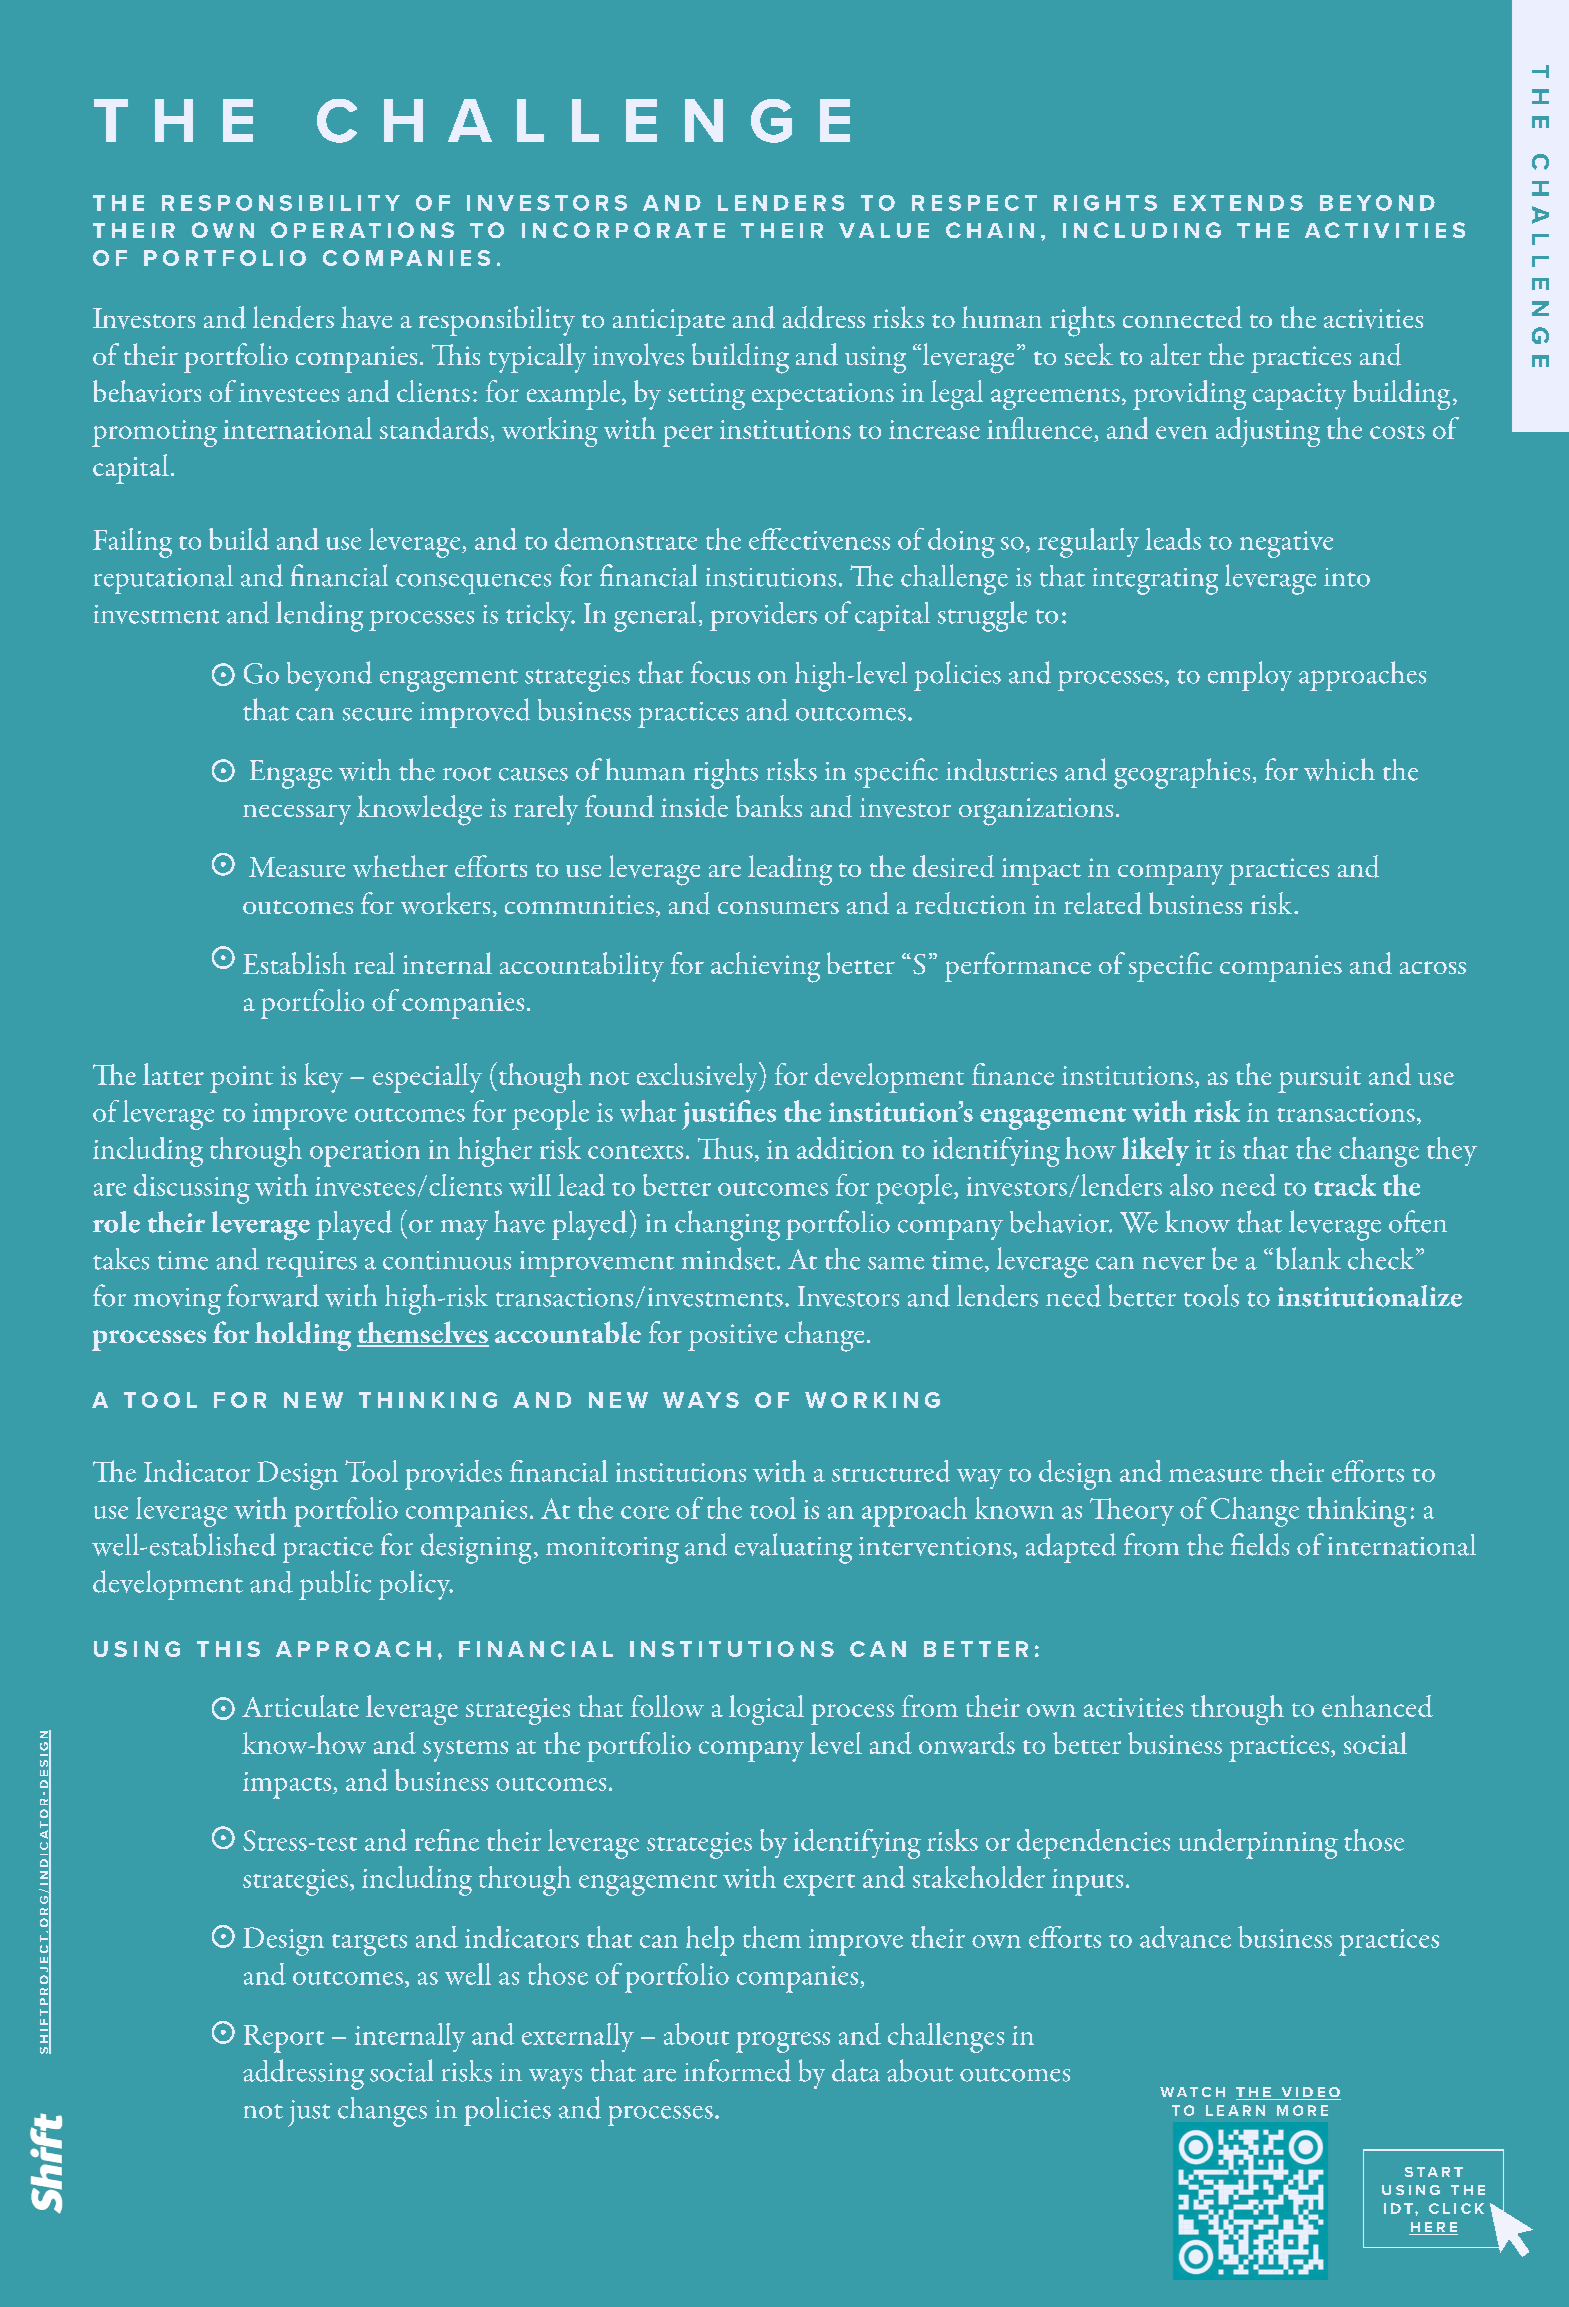  What do you see at coordinates (1258, 1844) in the page?
I see `underpinning` at bounding box center [1258, 1844].
